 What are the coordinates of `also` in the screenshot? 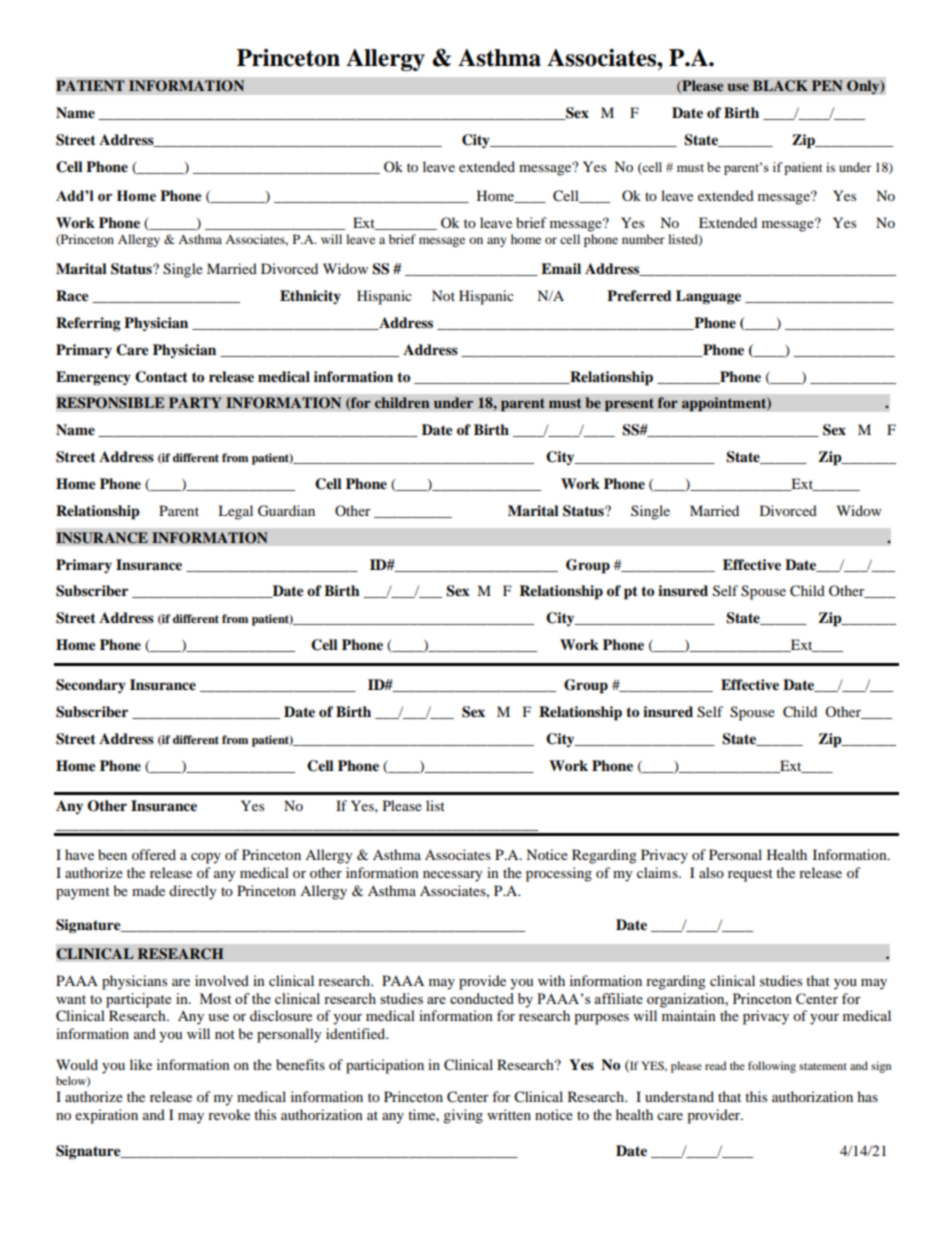 It's located at (711, 872).
